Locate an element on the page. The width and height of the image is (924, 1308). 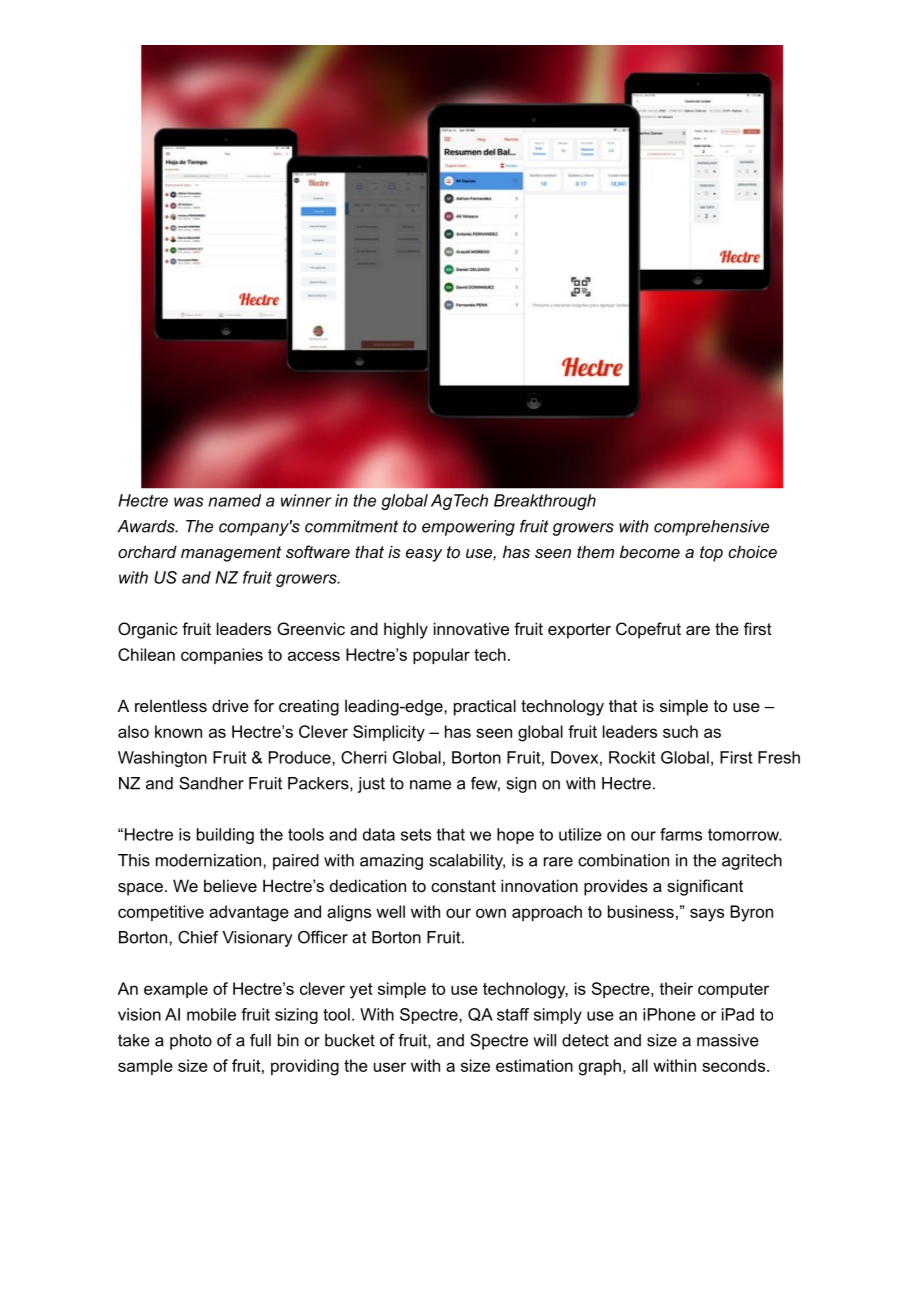
user is located at coordinates (390, 1067).
